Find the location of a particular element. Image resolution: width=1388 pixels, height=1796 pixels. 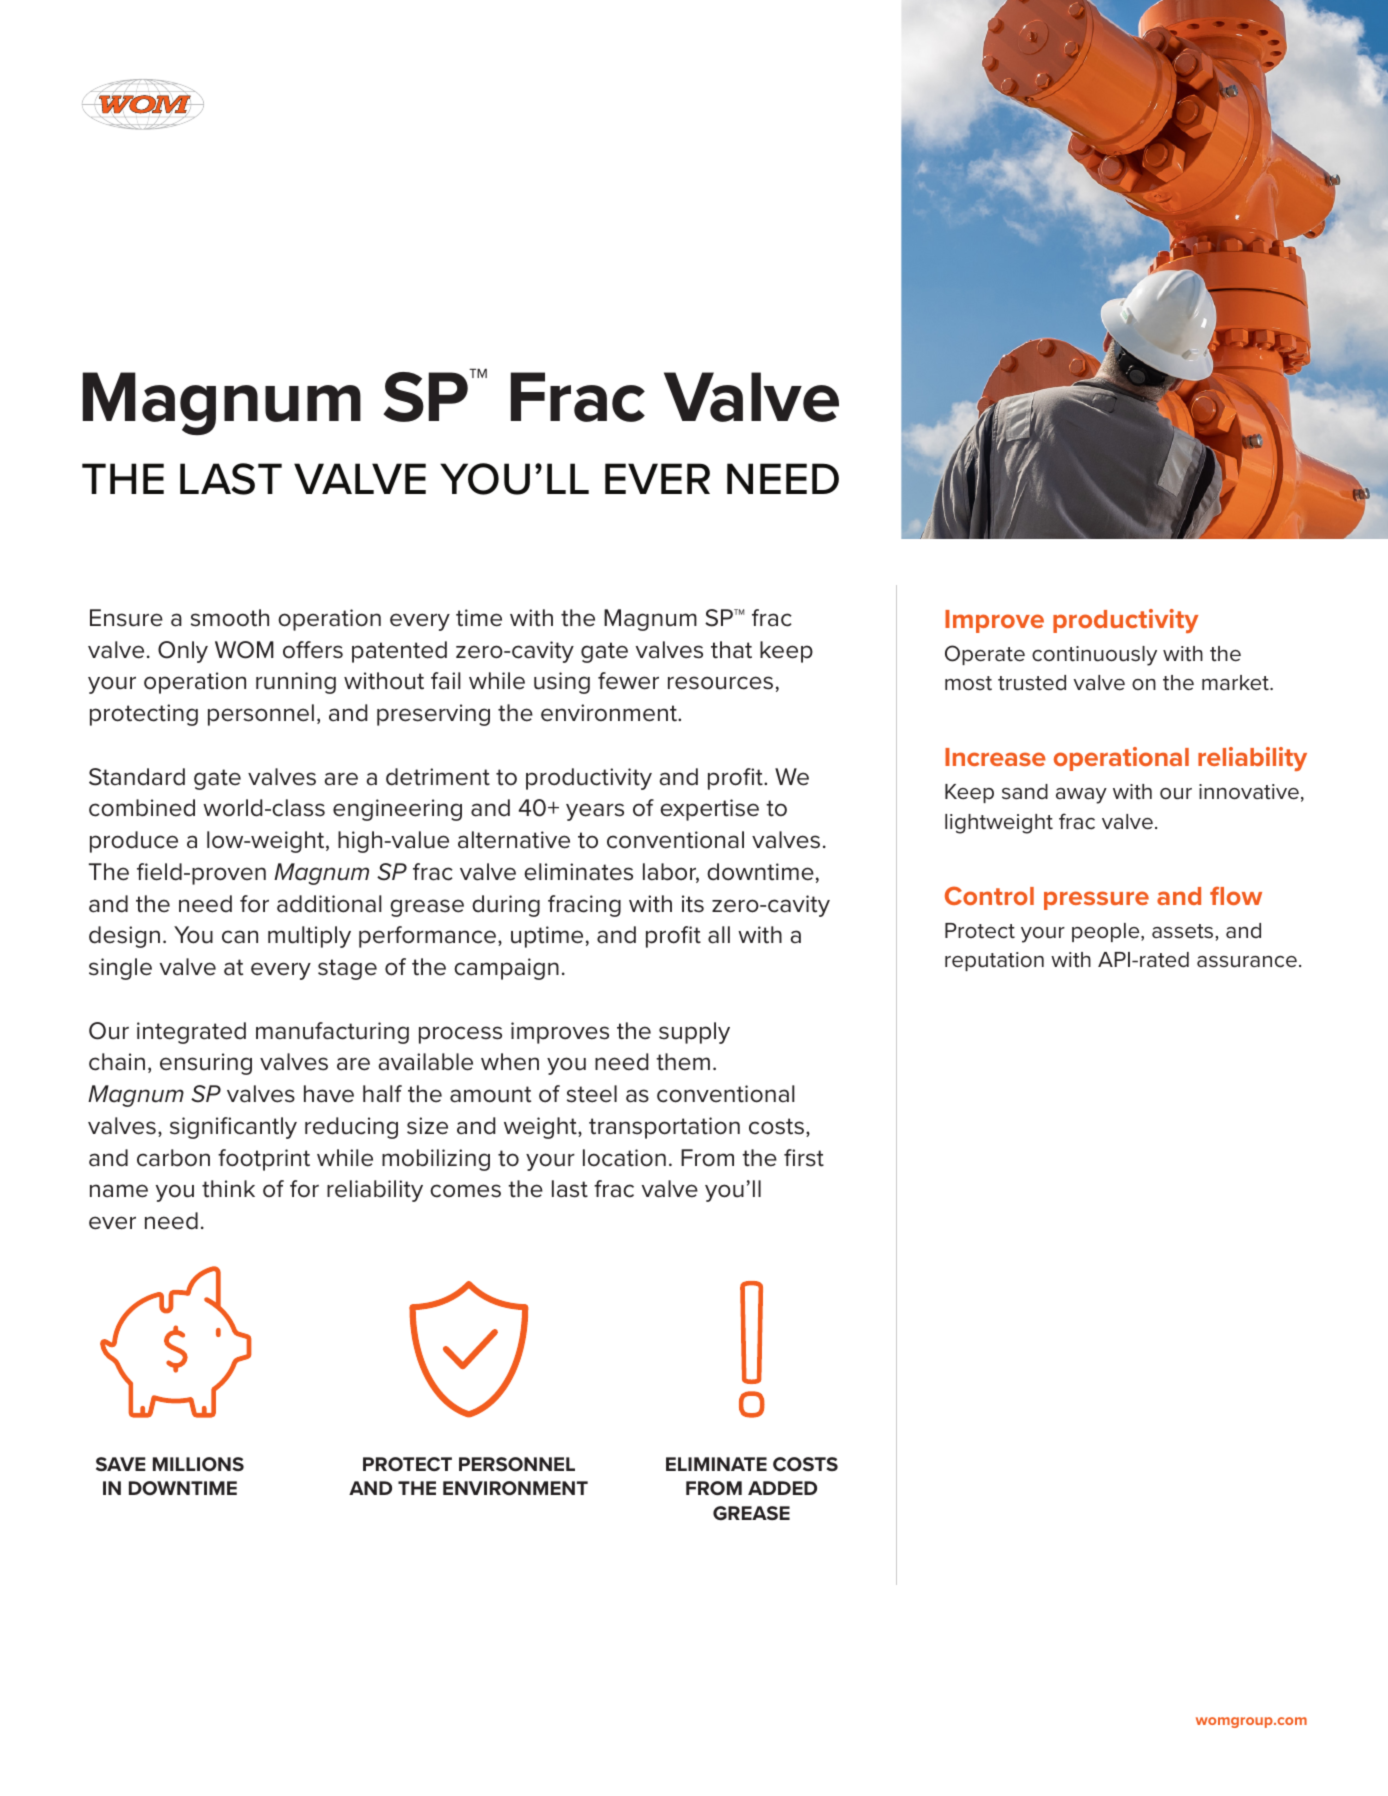

its is located at coordinates (693, 904).
